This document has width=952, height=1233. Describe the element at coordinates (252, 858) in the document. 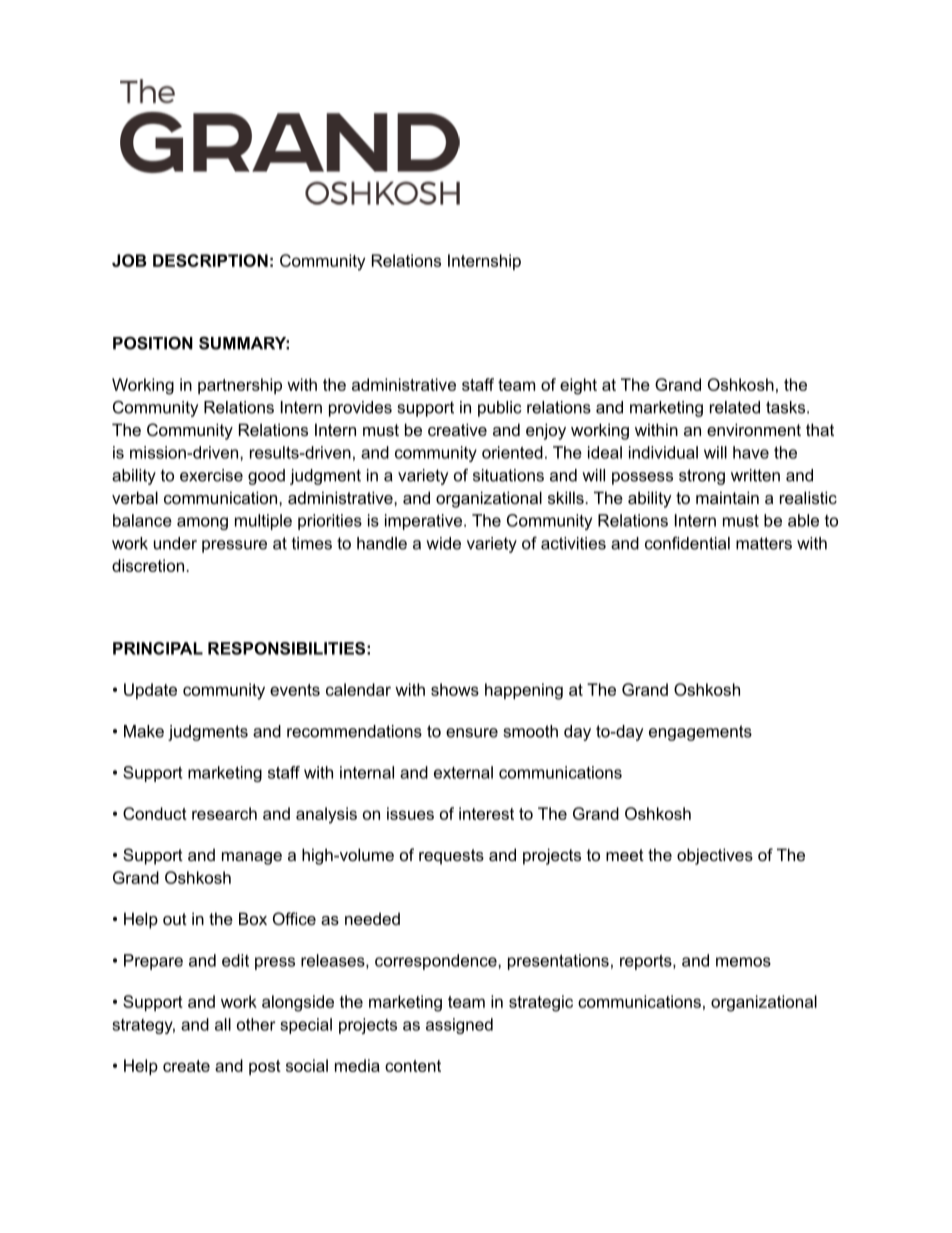

I see `manage` at that location.
